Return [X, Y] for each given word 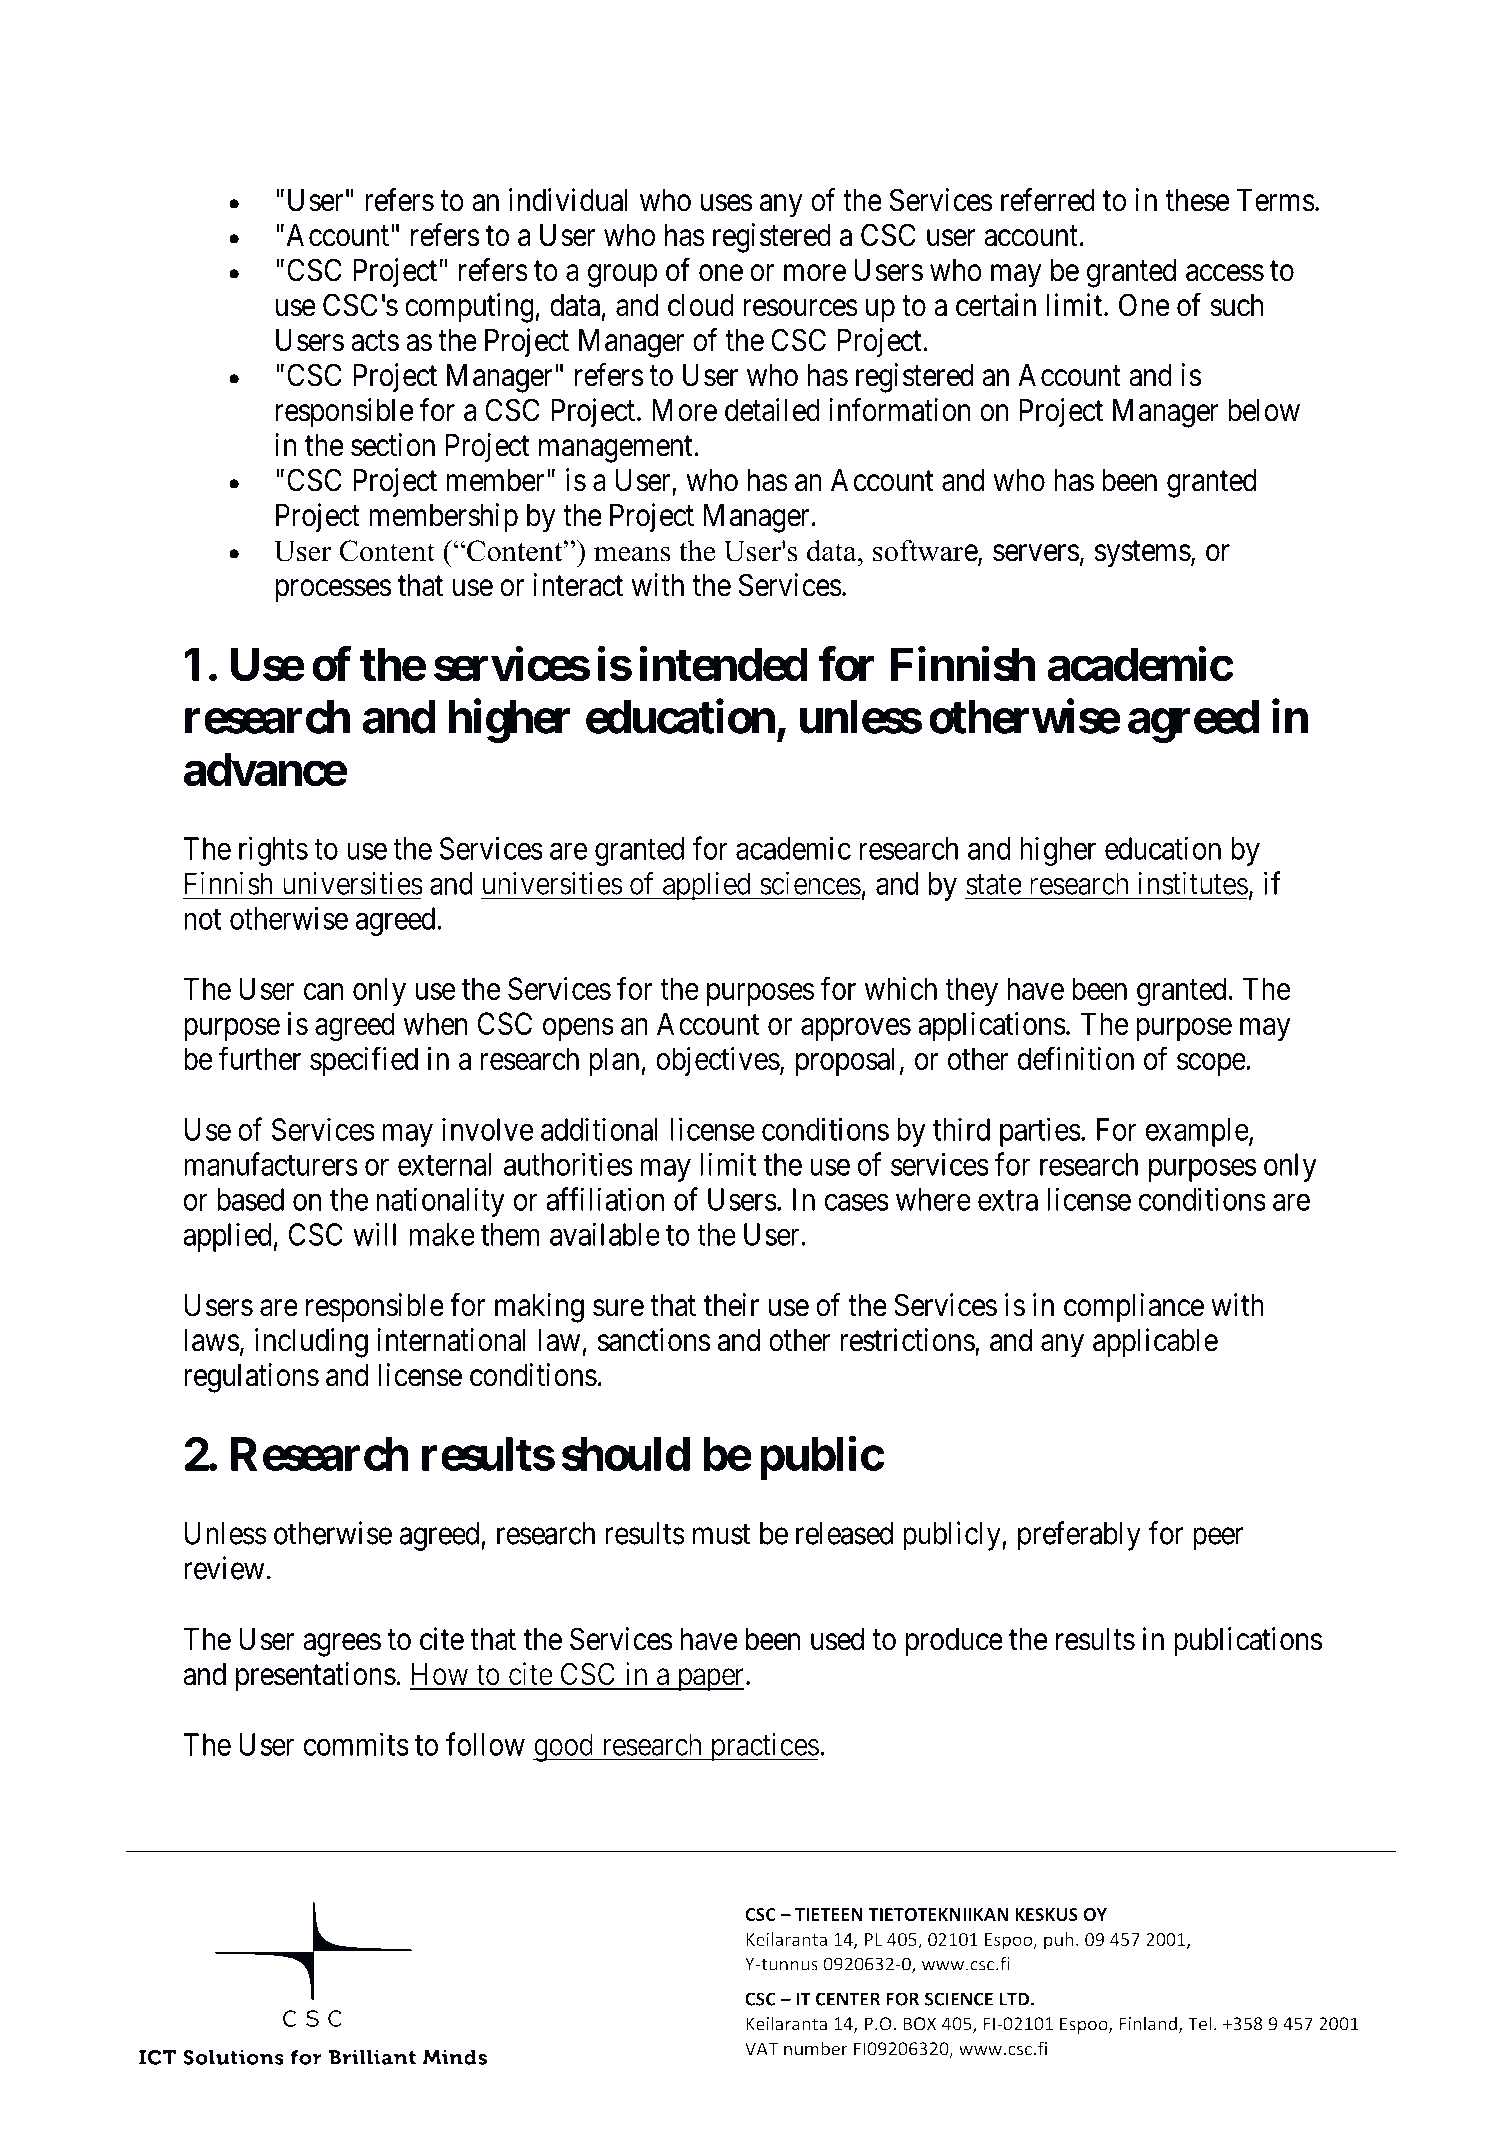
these [1197, 200]
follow [485, 1744]
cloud [701, 305]
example [1197, 1132]
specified [364, 1061]
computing [470, 308]
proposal [845, 1061]
